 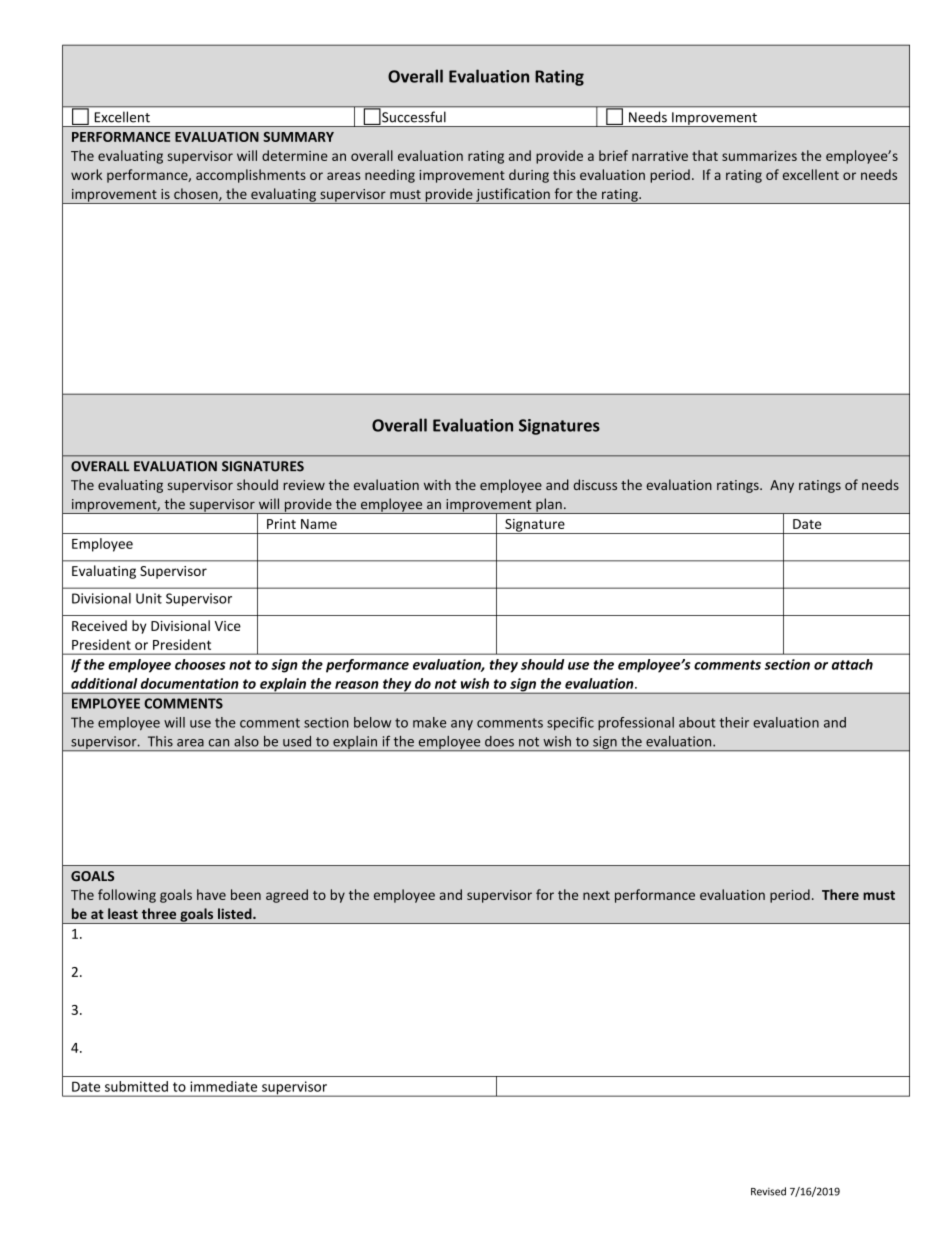 I want to click on There, so click(x=840, y=894).
